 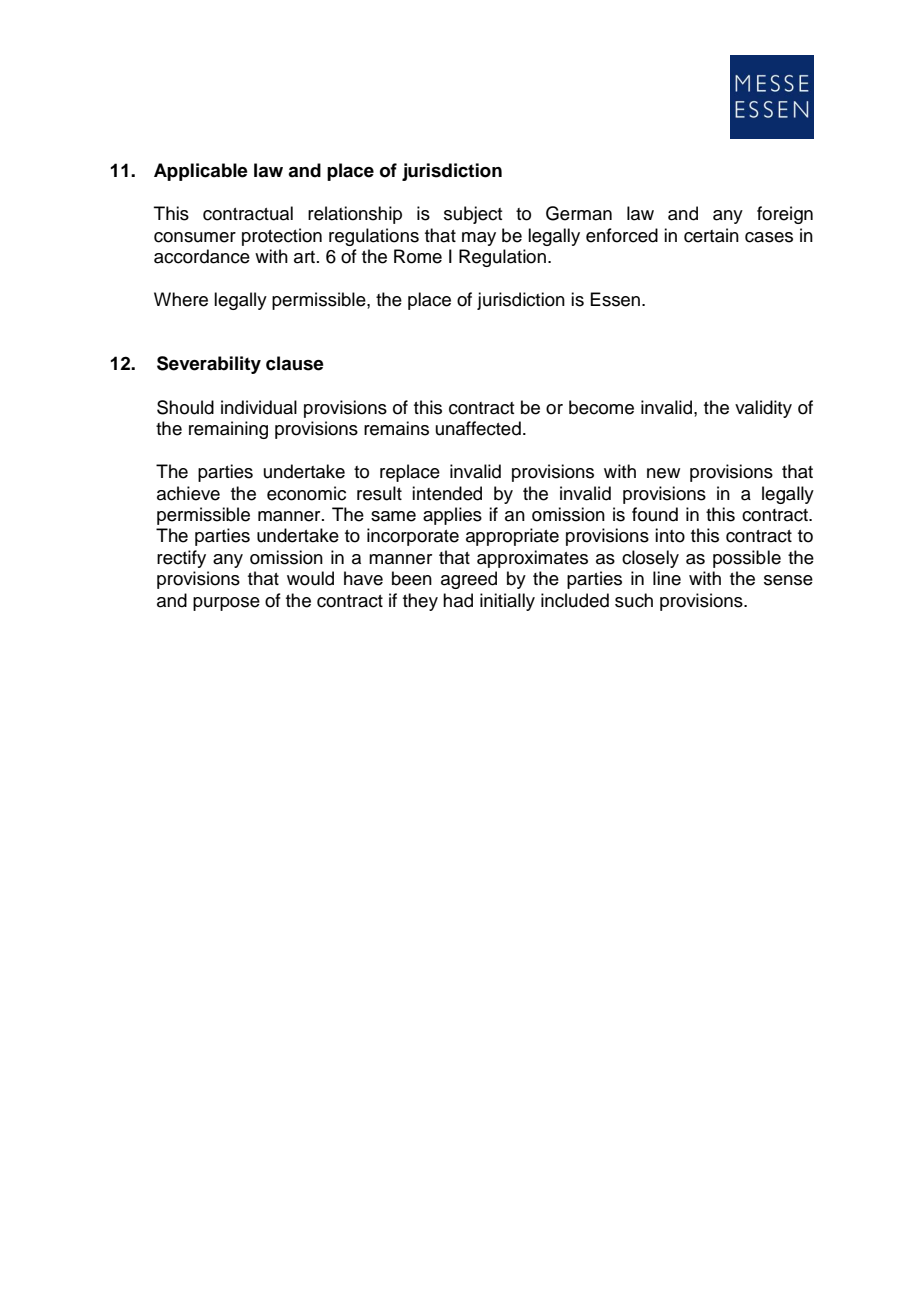 I want to click on subject, so click(x=473, y=215).
